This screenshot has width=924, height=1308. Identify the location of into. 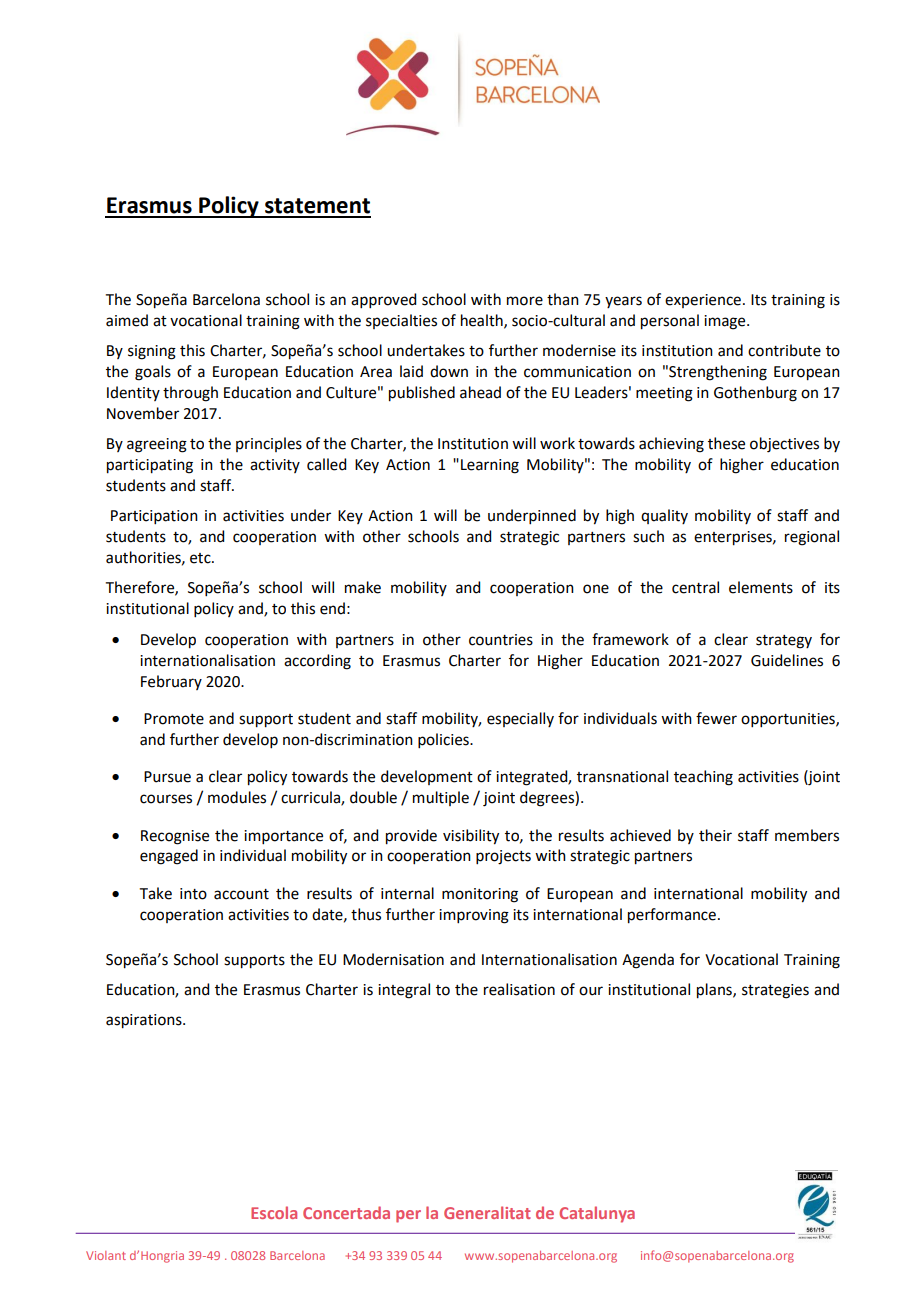
(193, 894).
